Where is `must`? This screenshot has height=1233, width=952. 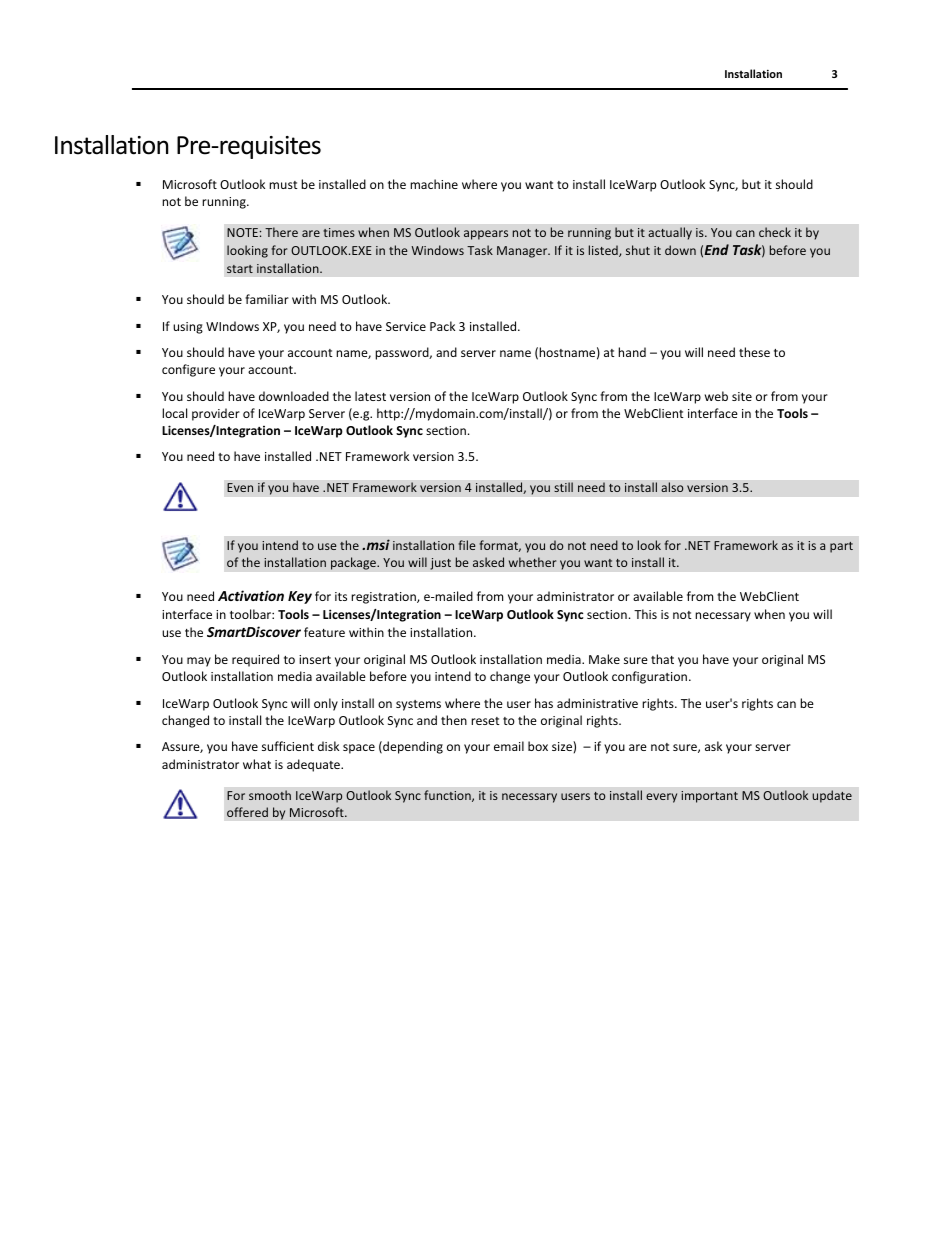 must is located at coordinates (283, 185).
